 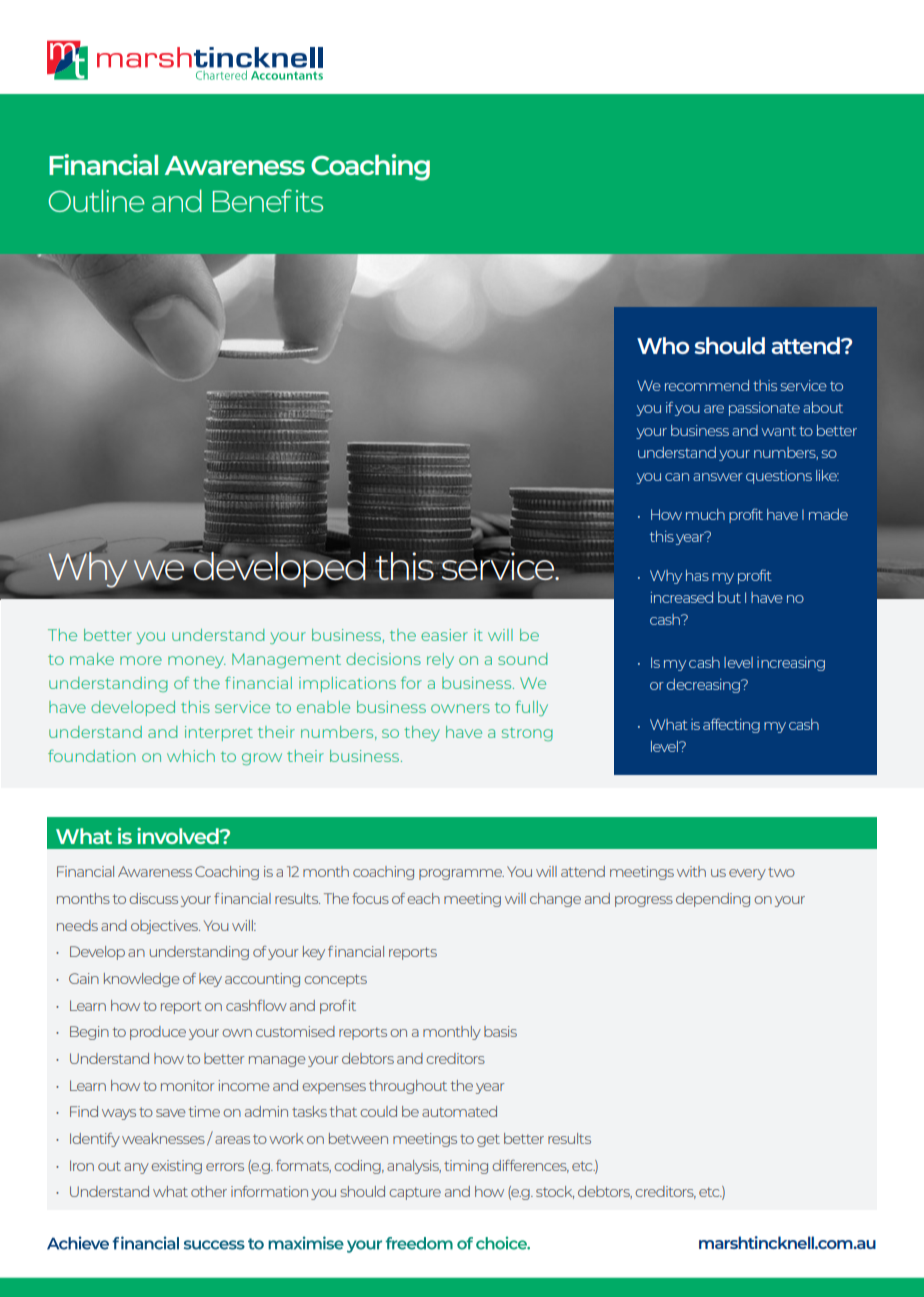 What do you see at coordinates (555, 1192) in the screenshot?
I see `stock` at bounding box center [555, 1192].
